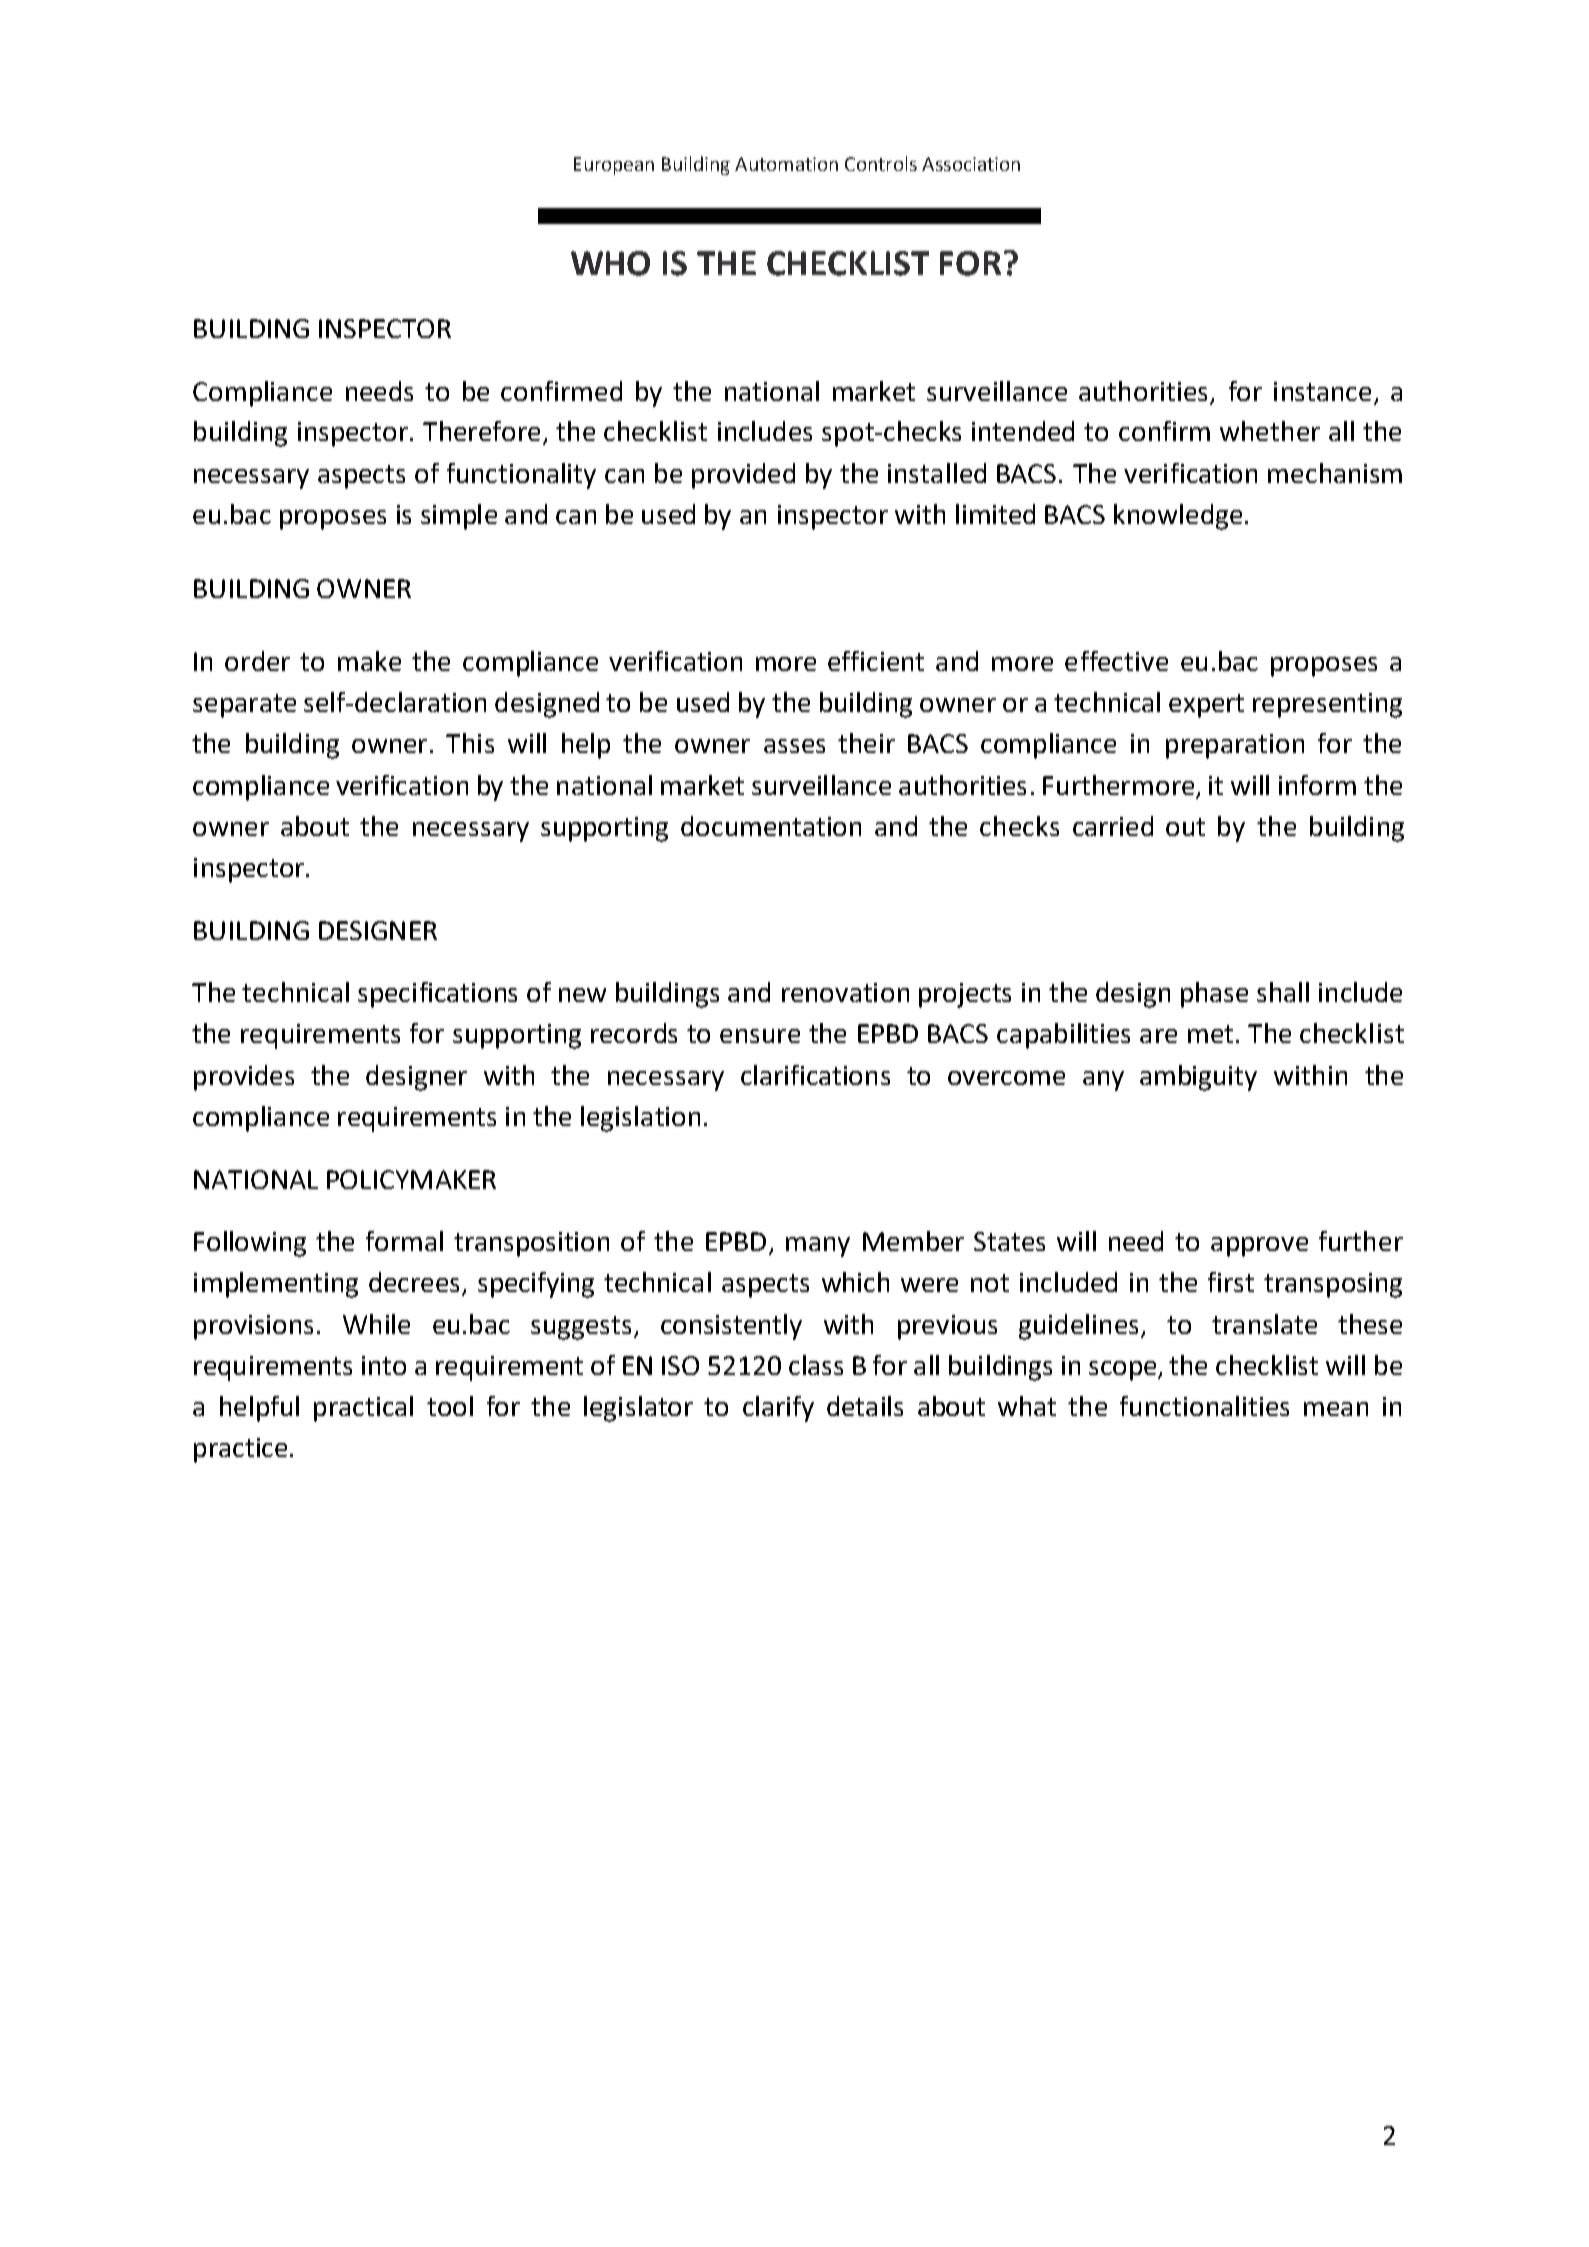 This screenshot has width=1589, height=2247. I want to click on practical, so click(363, 1409).
